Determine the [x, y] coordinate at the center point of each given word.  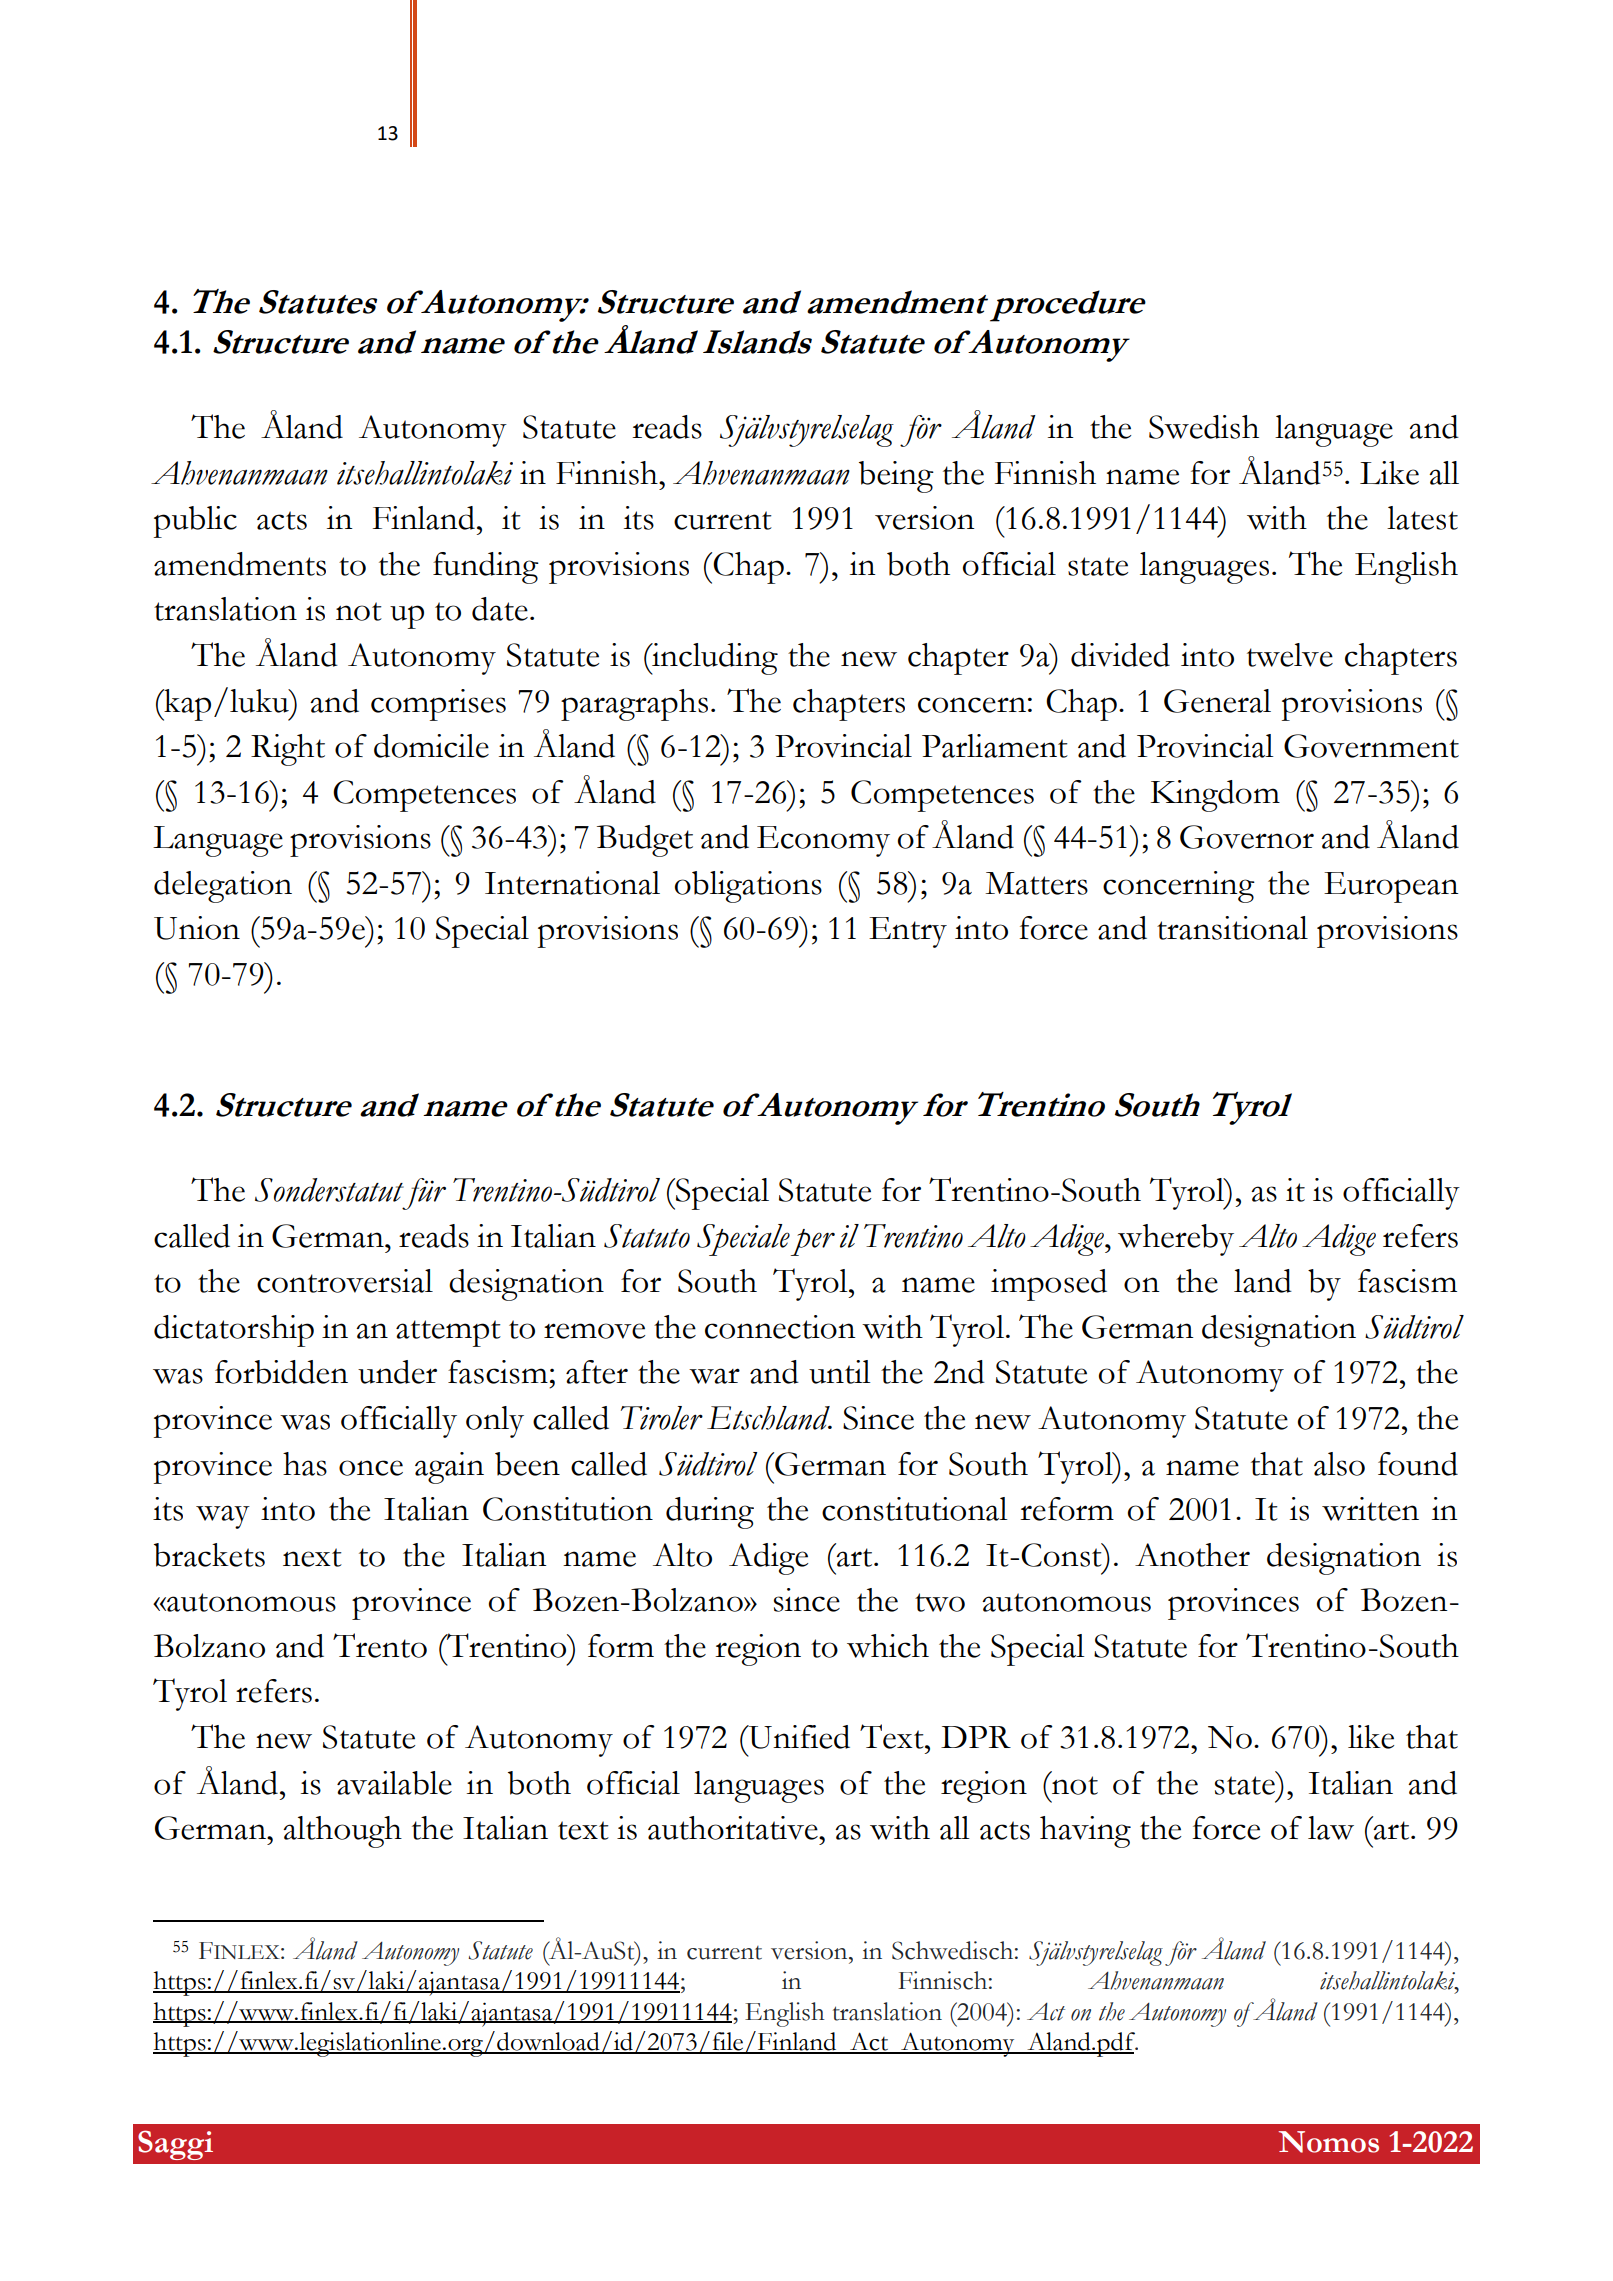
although [342, 1832]
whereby [1176, 1240]
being [896, 477]
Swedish [1204, 427]
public [195, 522]
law [1331, 1828]
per [812, 1242]
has [305, 1464]
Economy [823, 841]
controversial [345, 1281]
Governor [1247, 837]
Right [288, 750]
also [1339, 1464]
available [394, 1783]
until [840, 1372]
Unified [798, 1737]
